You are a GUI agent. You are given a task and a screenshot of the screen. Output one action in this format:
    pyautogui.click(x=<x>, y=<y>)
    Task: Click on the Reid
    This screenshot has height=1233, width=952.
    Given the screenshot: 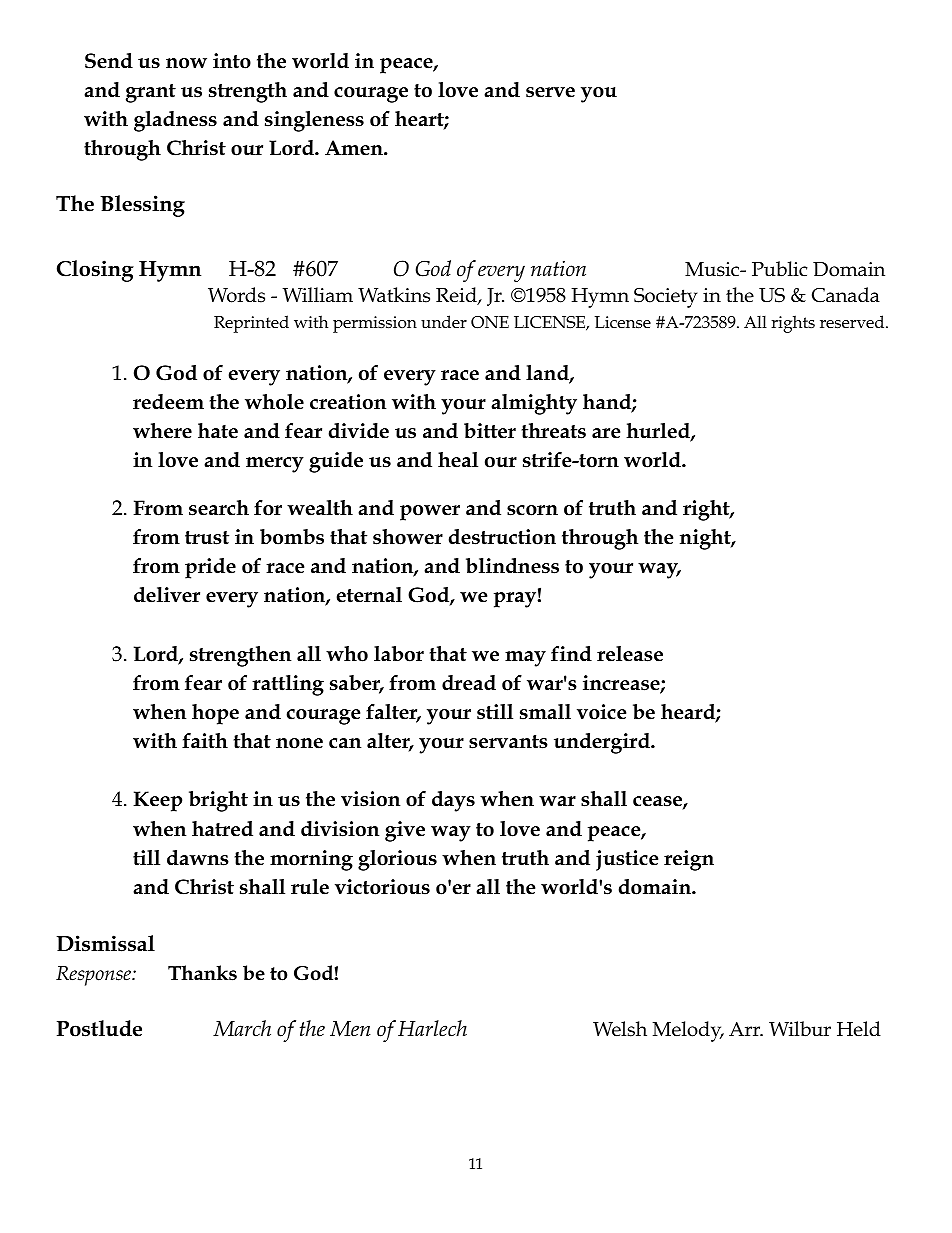 What is the action you would take?
    pyautogui.click(x=457, y=296)
